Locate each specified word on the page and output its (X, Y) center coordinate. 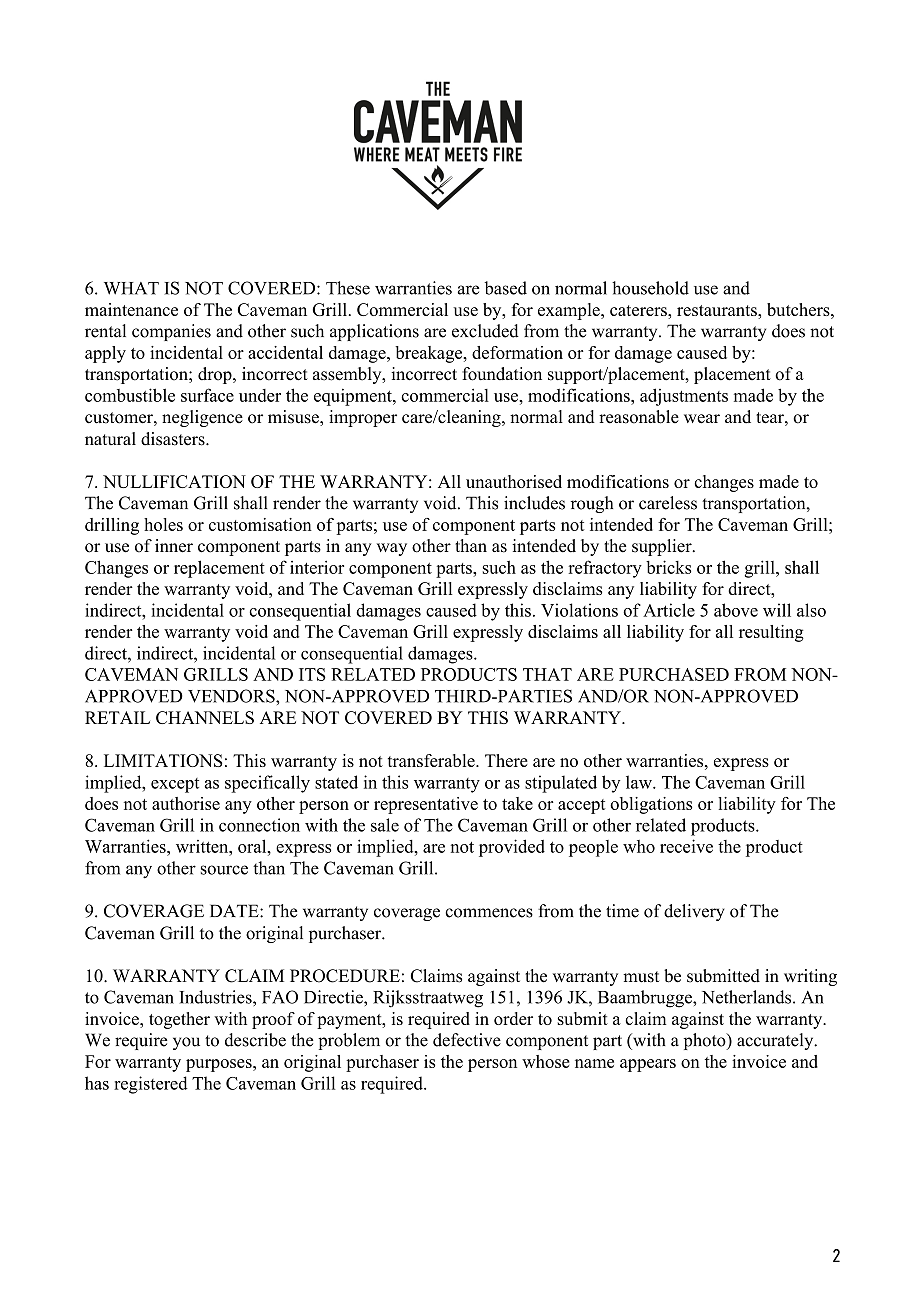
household (650, 288)
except (175, 785)
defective (467, 1040)
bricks (668, 567)
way (392, 549)
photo (706, 1041)
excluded (485, 331)
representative (426, 805)
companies (171, 332)
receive (686, 846)
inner (174, 546)
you (186, 1043)
